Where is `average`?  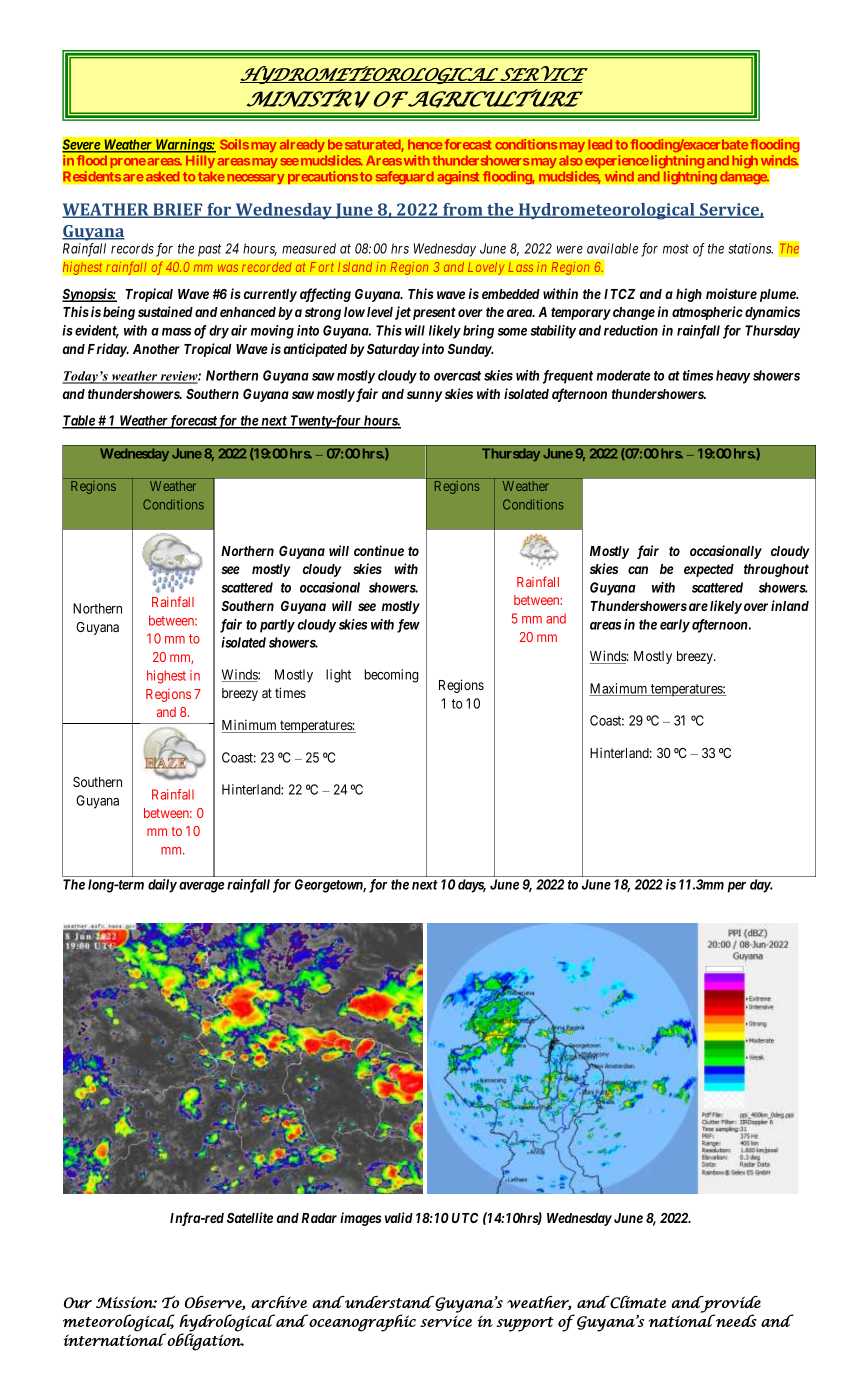 average is located at coordinates (201, 887).
